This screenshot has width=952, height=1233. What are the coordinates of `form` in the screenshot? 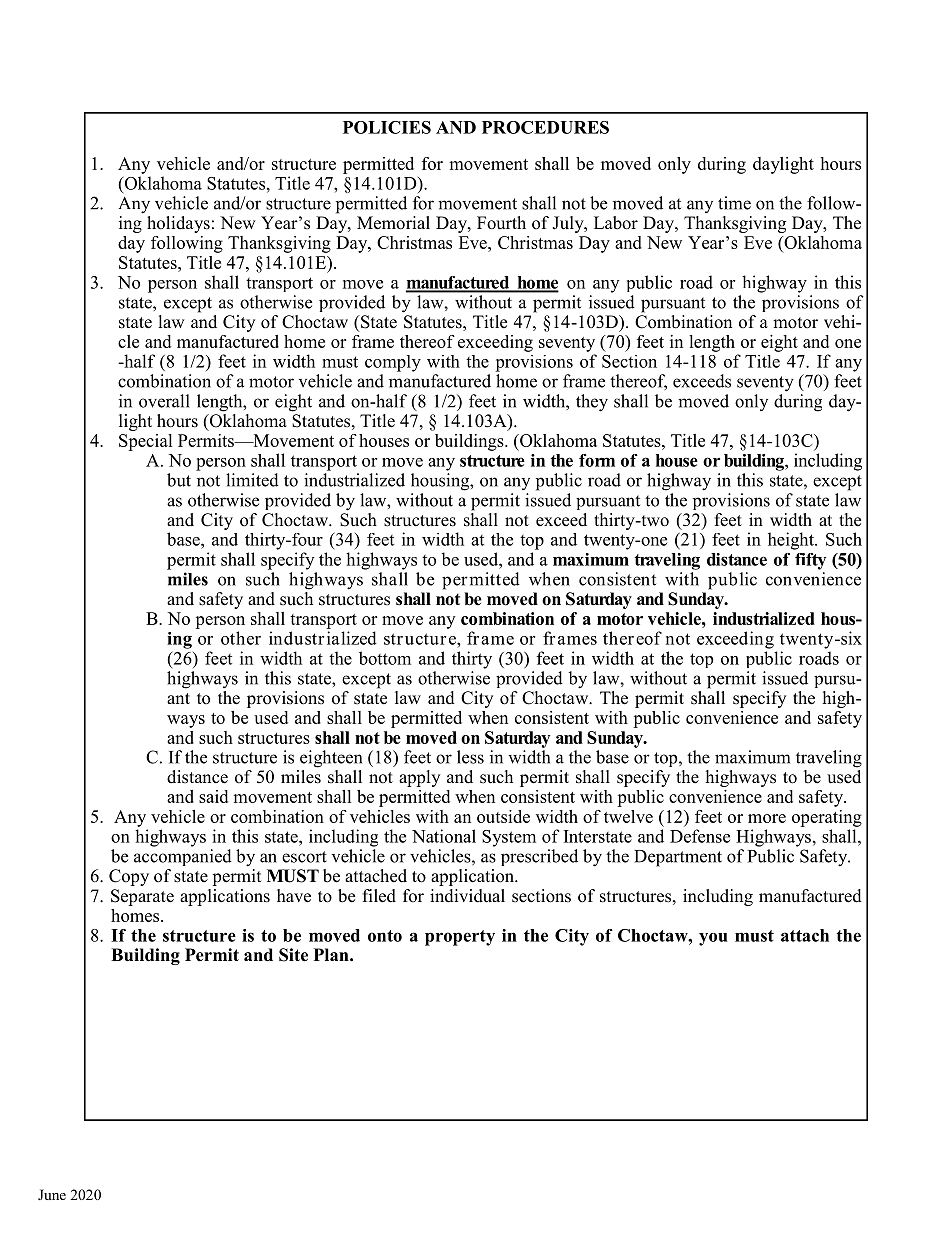 It's located at (597, 460).
